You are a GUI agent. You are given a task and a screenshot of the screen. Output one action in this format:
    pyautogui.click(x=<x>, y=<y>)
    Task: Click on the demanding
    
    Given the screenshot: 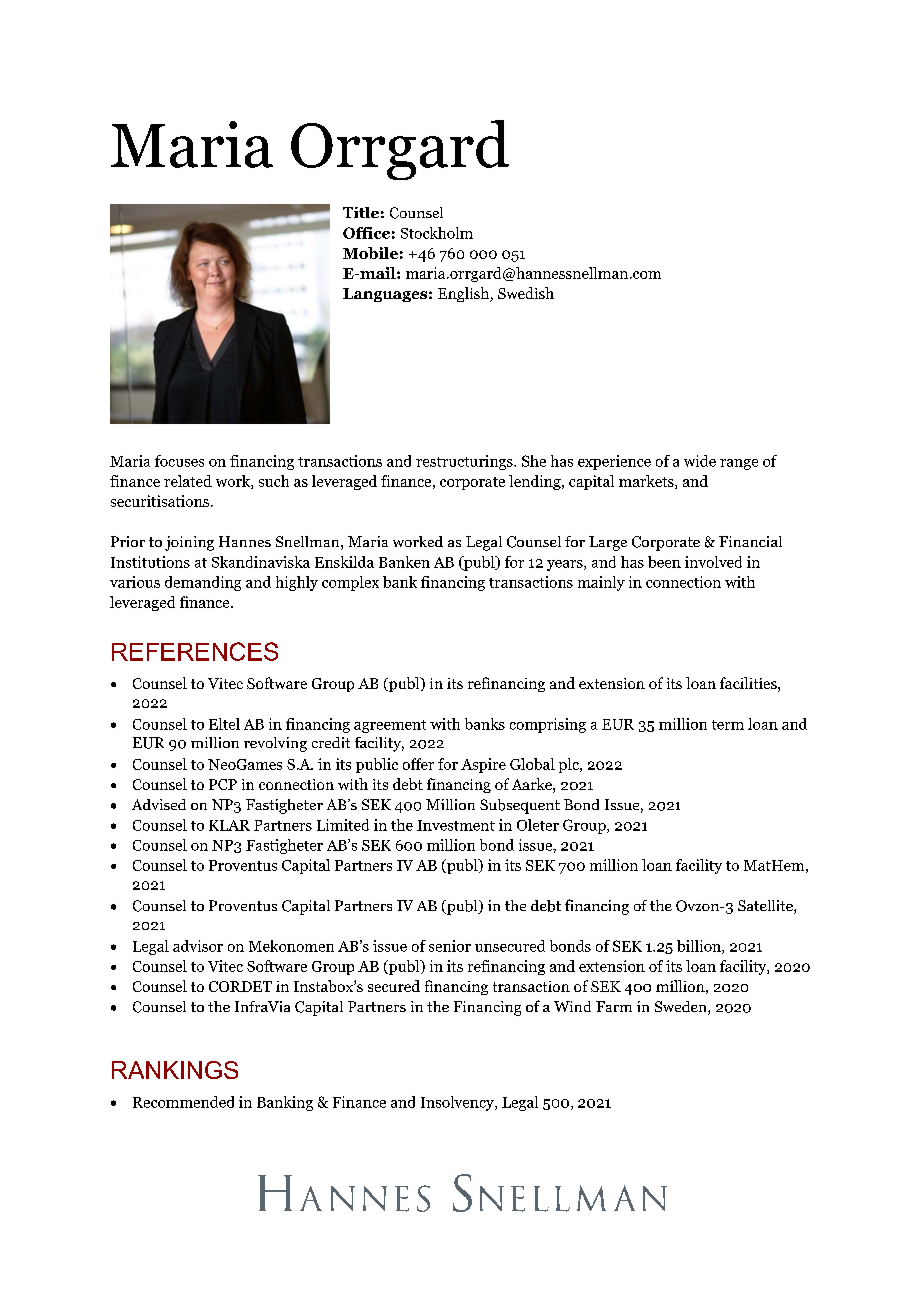 What is the action you would take?
    pyautogui.click(x=203, y=583)
